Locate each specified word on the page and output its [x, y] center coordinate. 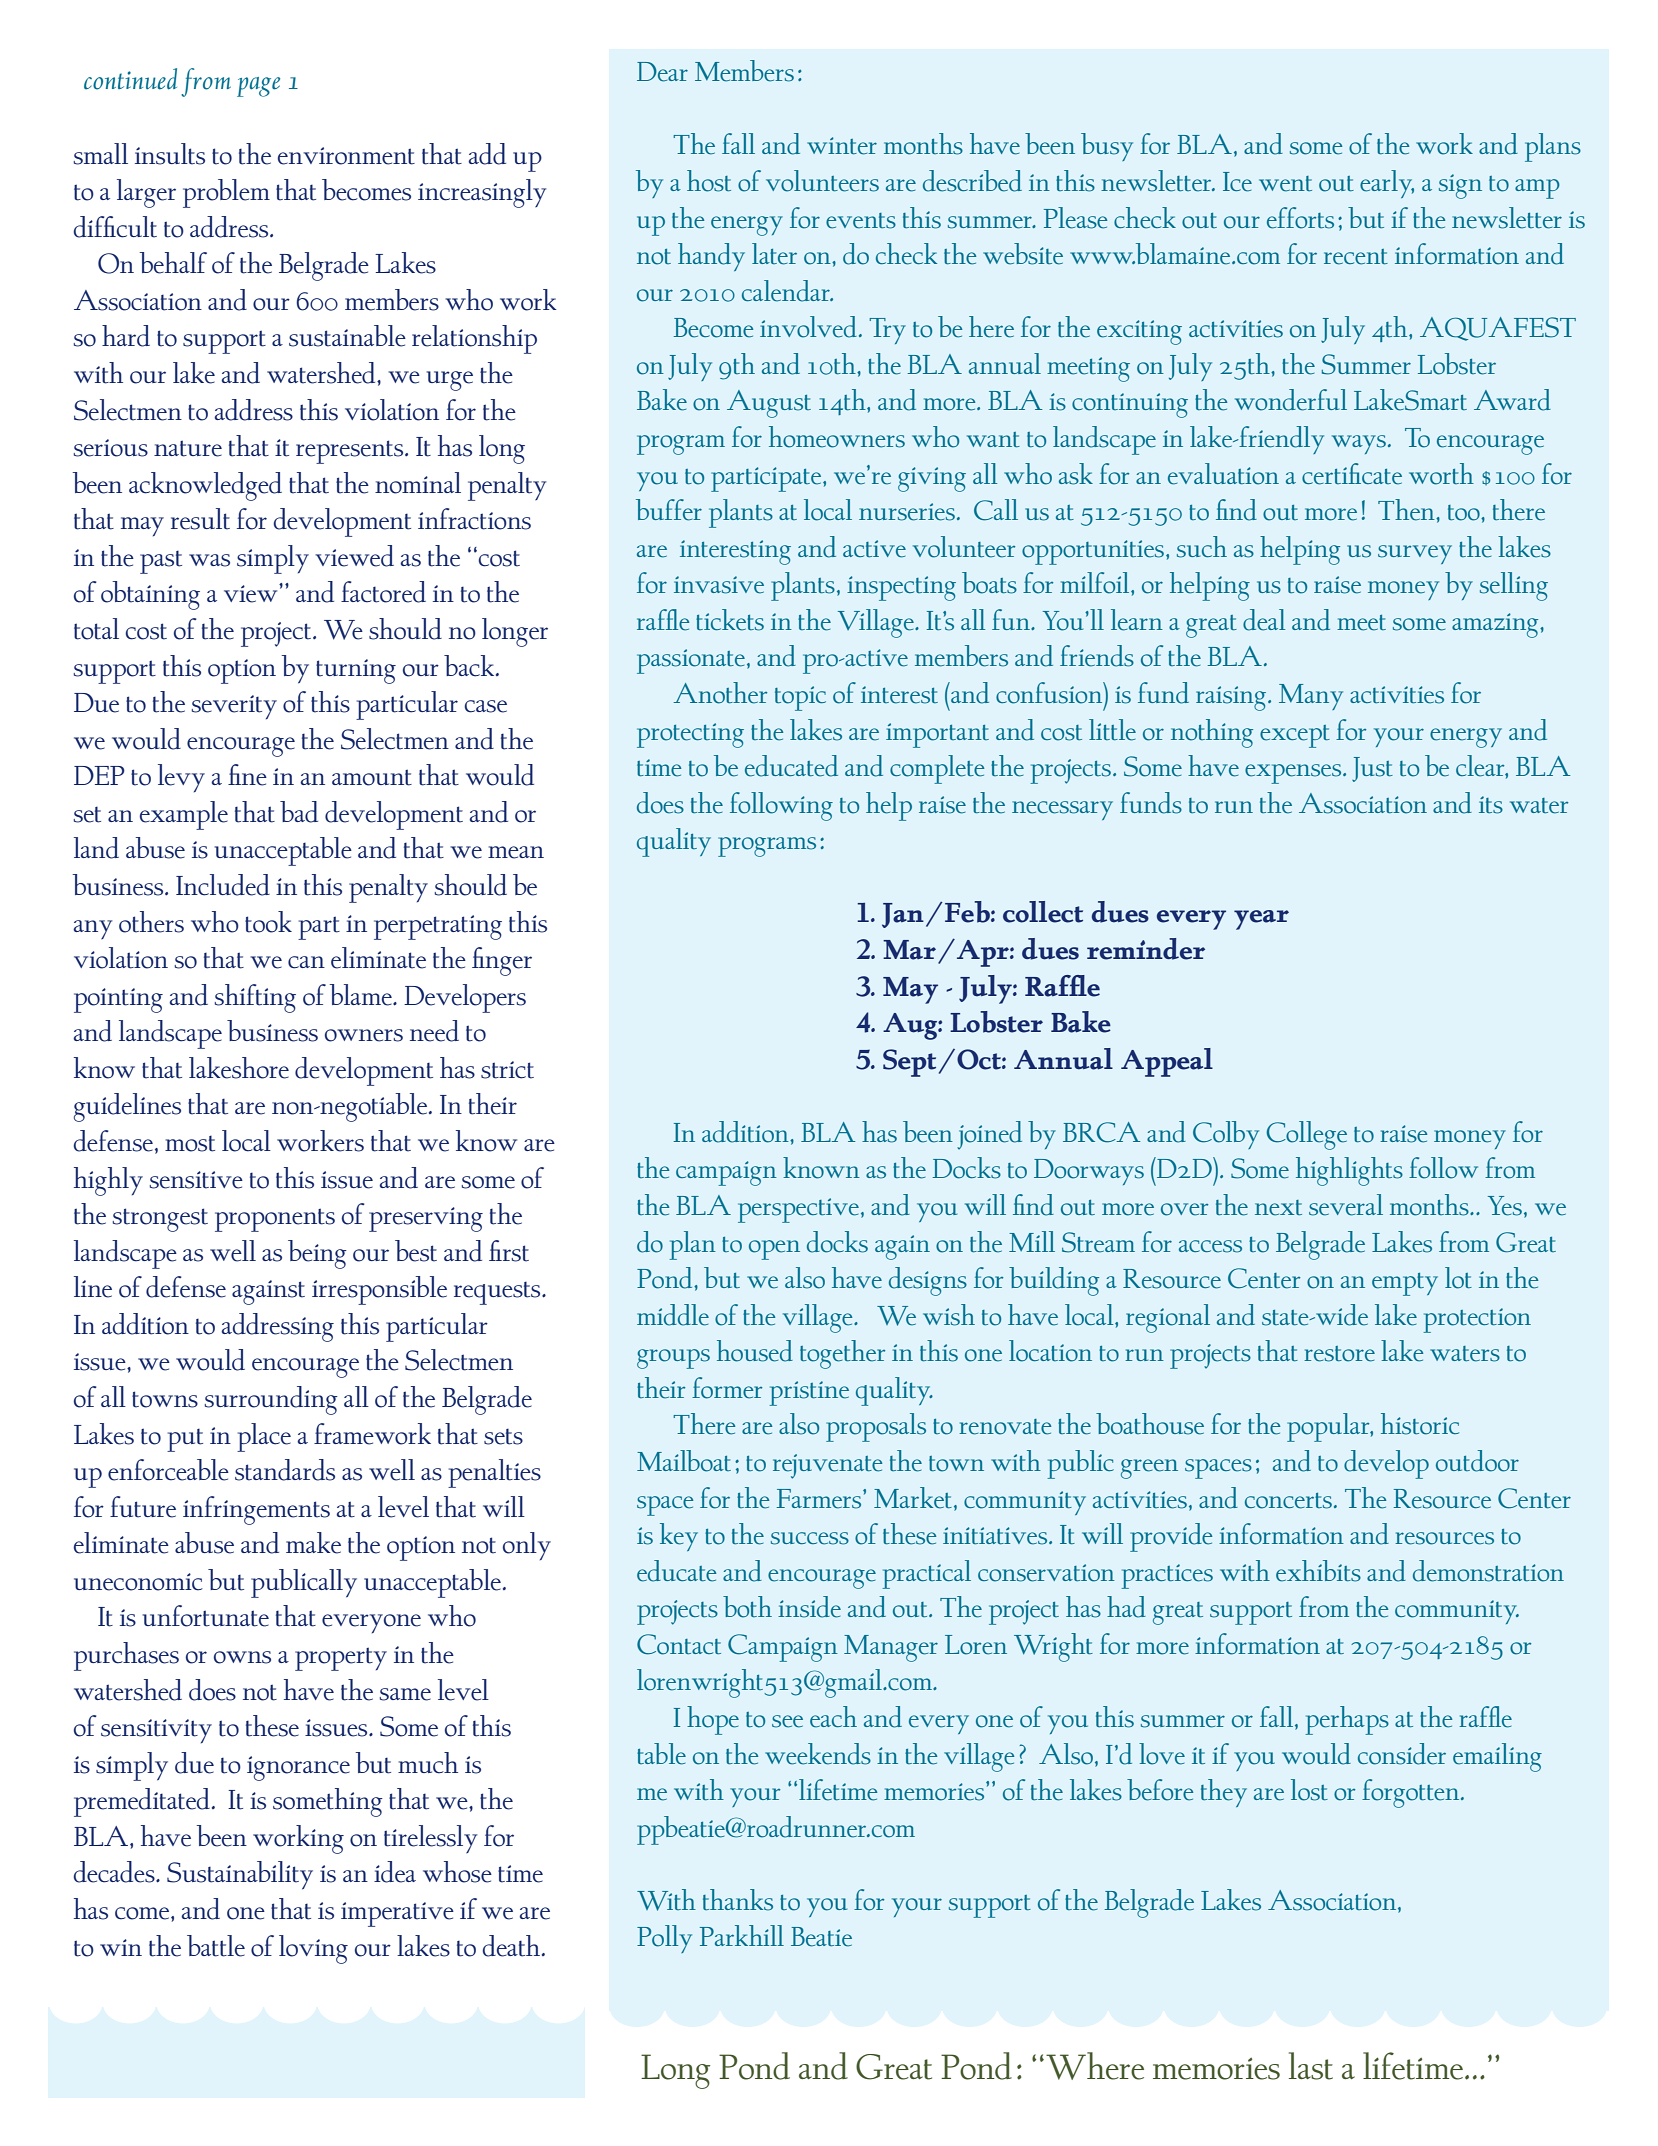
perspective [798, 1210]
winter [842, 146]
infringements [256, 1510]
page [258, 87]
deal [1264, 620]
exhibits [1318, 1571]
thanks [738, 1900]
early [1387, 184]
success [810, 1538]
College [1306, 1135]
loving [313, 1949]
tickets [730, 620]
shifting [255, 998]
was [209, 560]
